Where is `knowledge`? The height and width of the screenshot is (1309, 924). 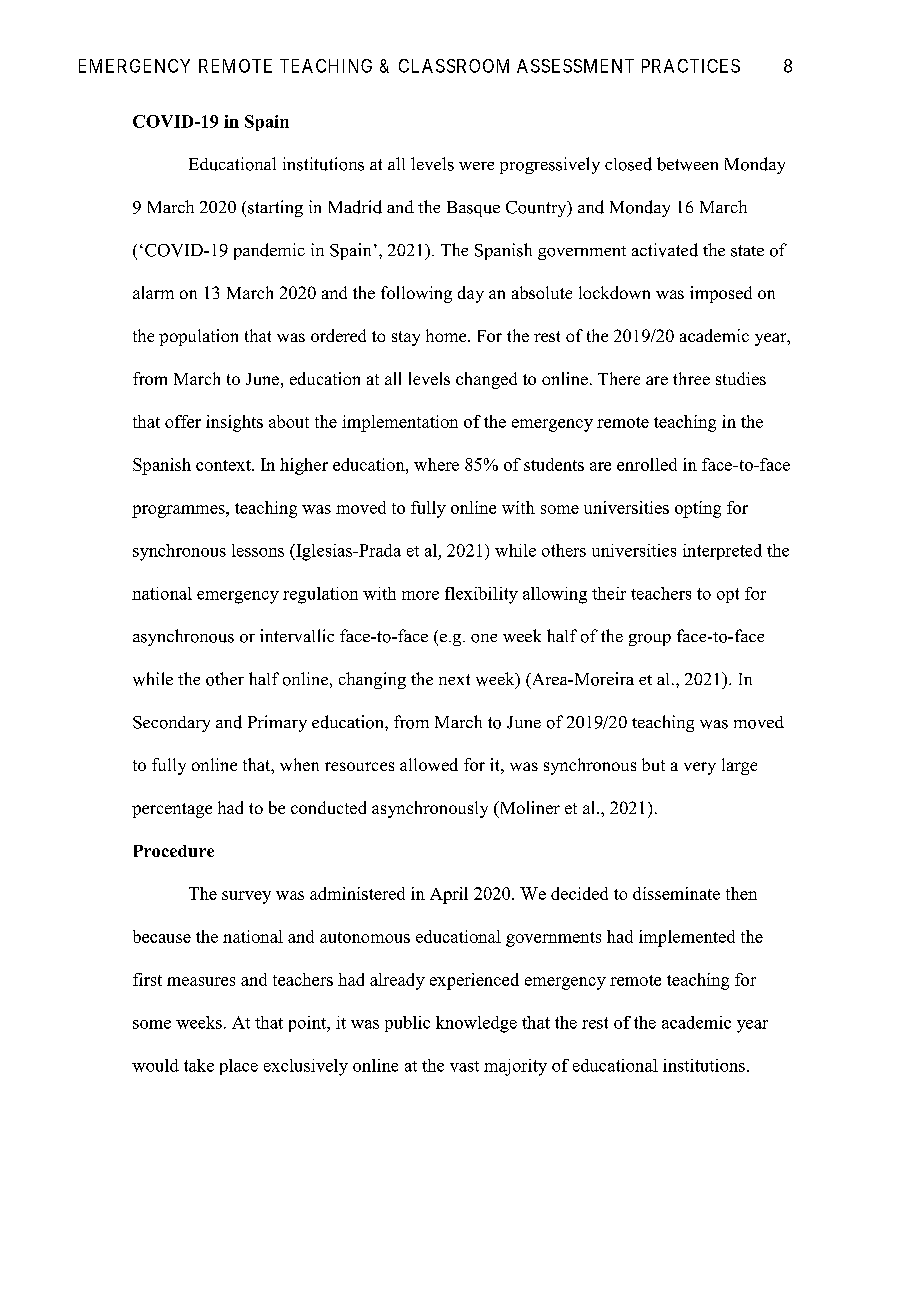 knowledge is located at coordinates (476, 1024).
